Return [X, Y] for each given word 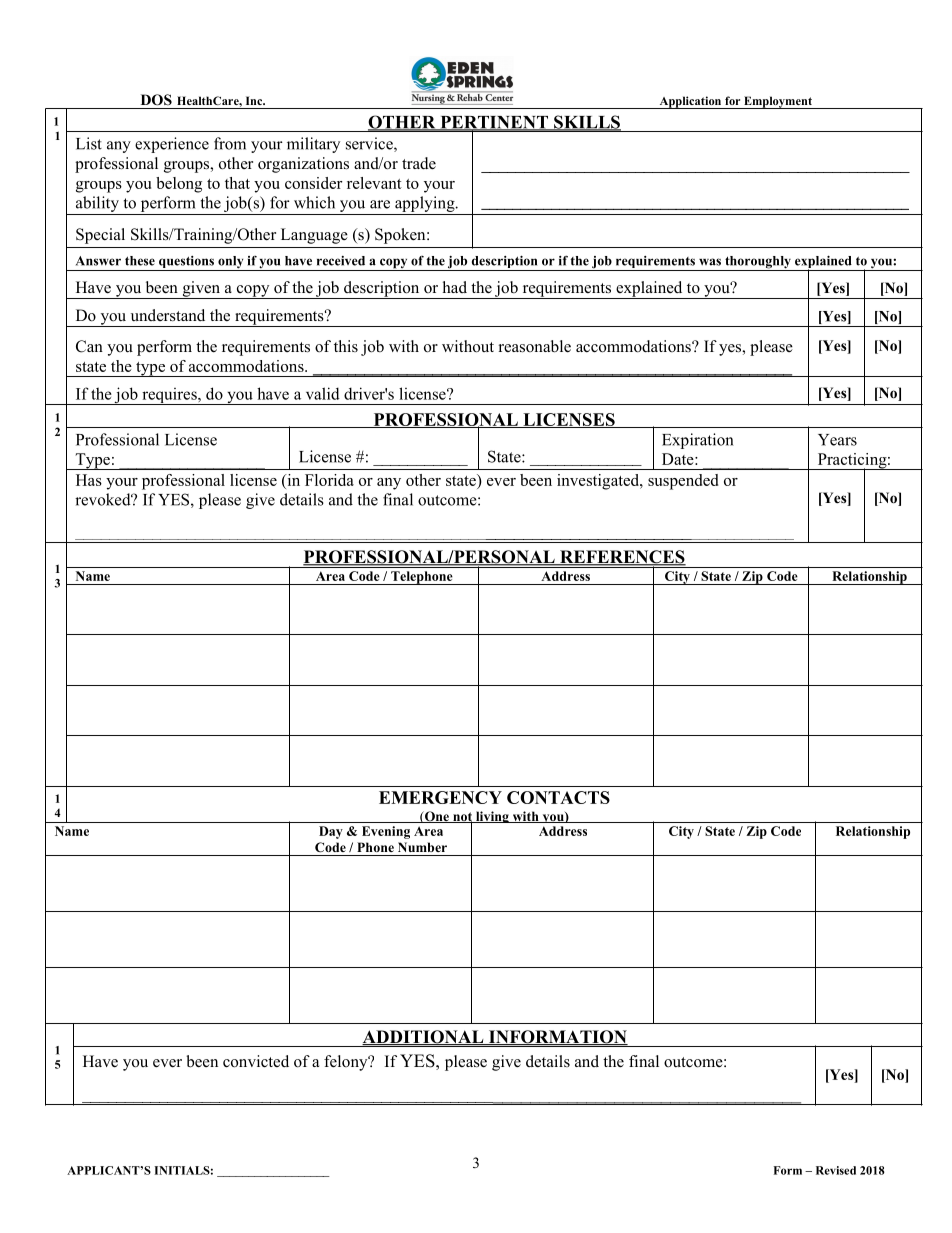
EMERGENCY [440, 797]
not [462, 818]
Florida [329, 480]
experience [172, 145]
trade [419, 163]
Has [89, 480]
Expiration [697, 441]
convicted [256, 1061]
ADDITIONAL [424, 1037]
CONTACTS [558, 797]
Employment [778, 102]
